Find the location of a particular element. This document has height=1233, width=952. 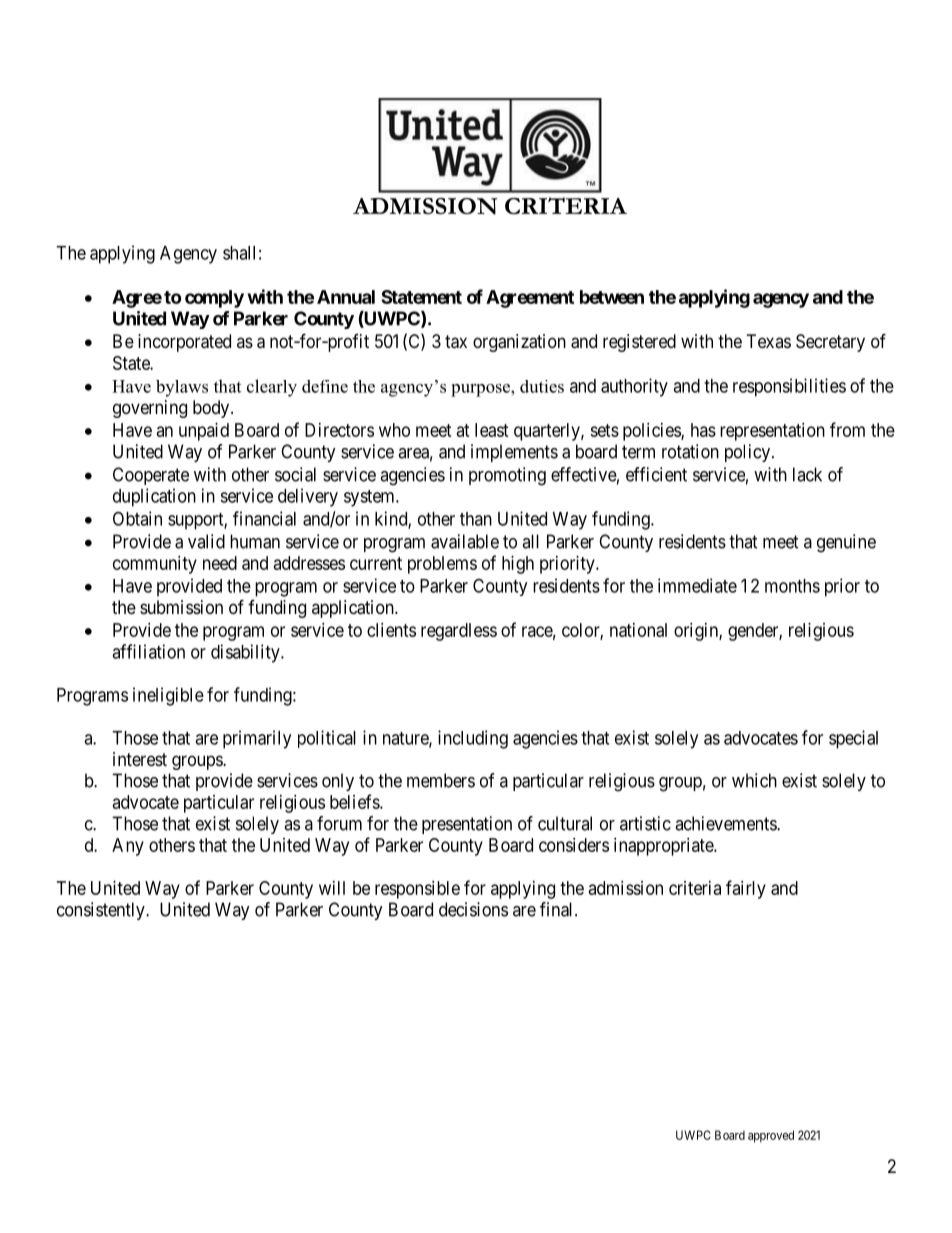

responsible is located at coordinates (417, 890).
